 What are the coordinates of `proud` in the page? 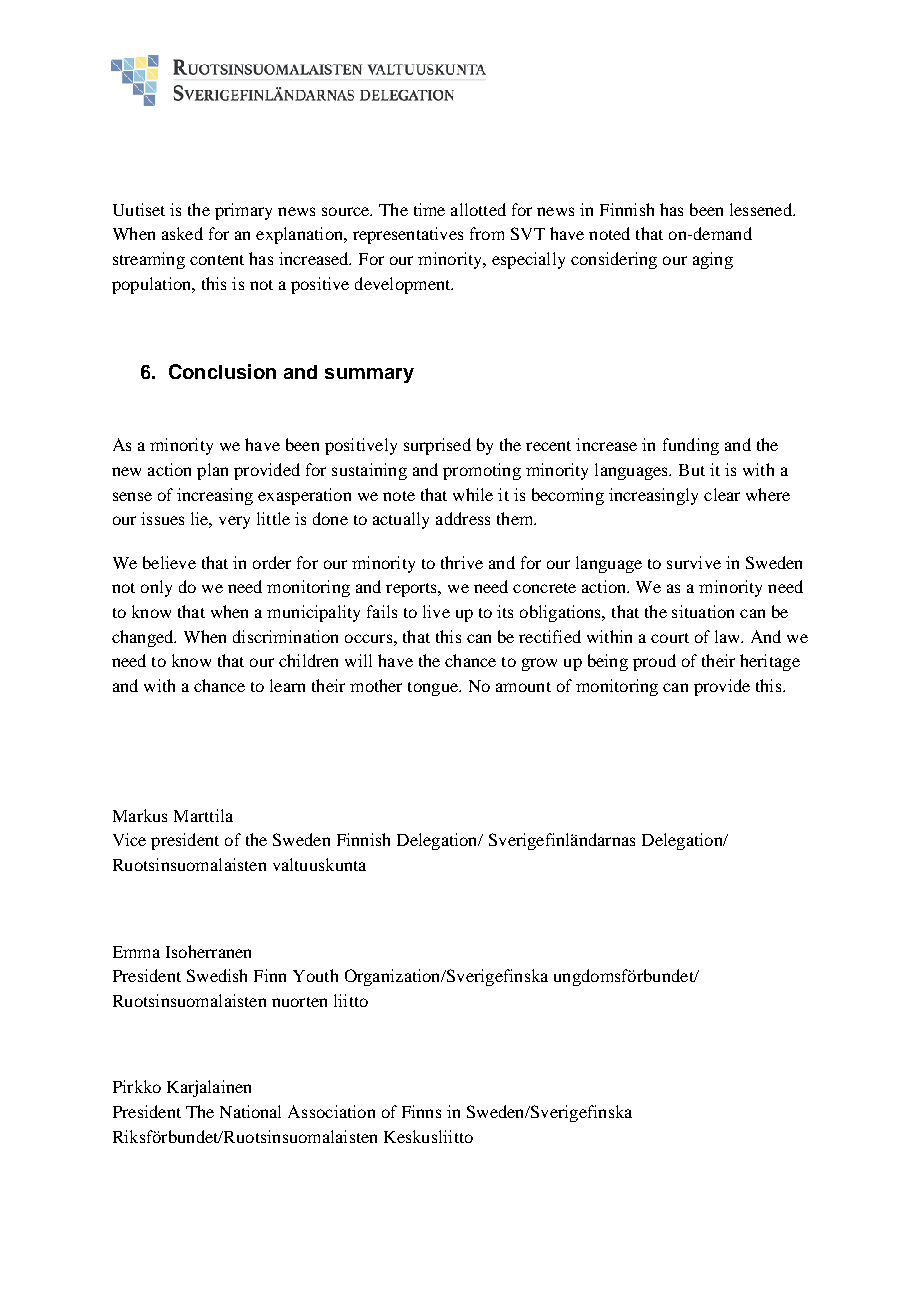 It's located at (654, 662).
